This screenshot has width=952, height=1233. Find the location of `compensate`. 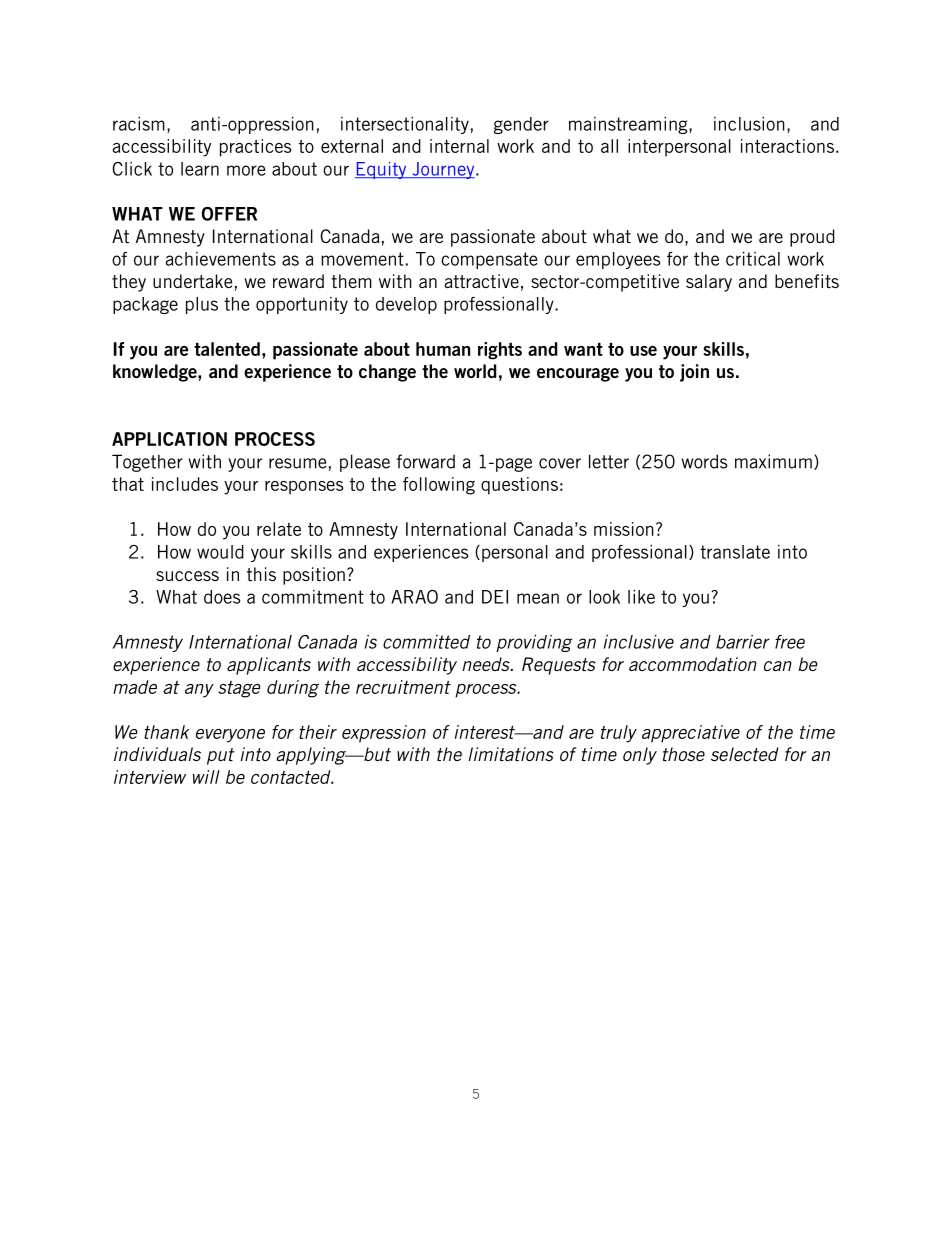

compensate is located at coordinates (489, 260).
